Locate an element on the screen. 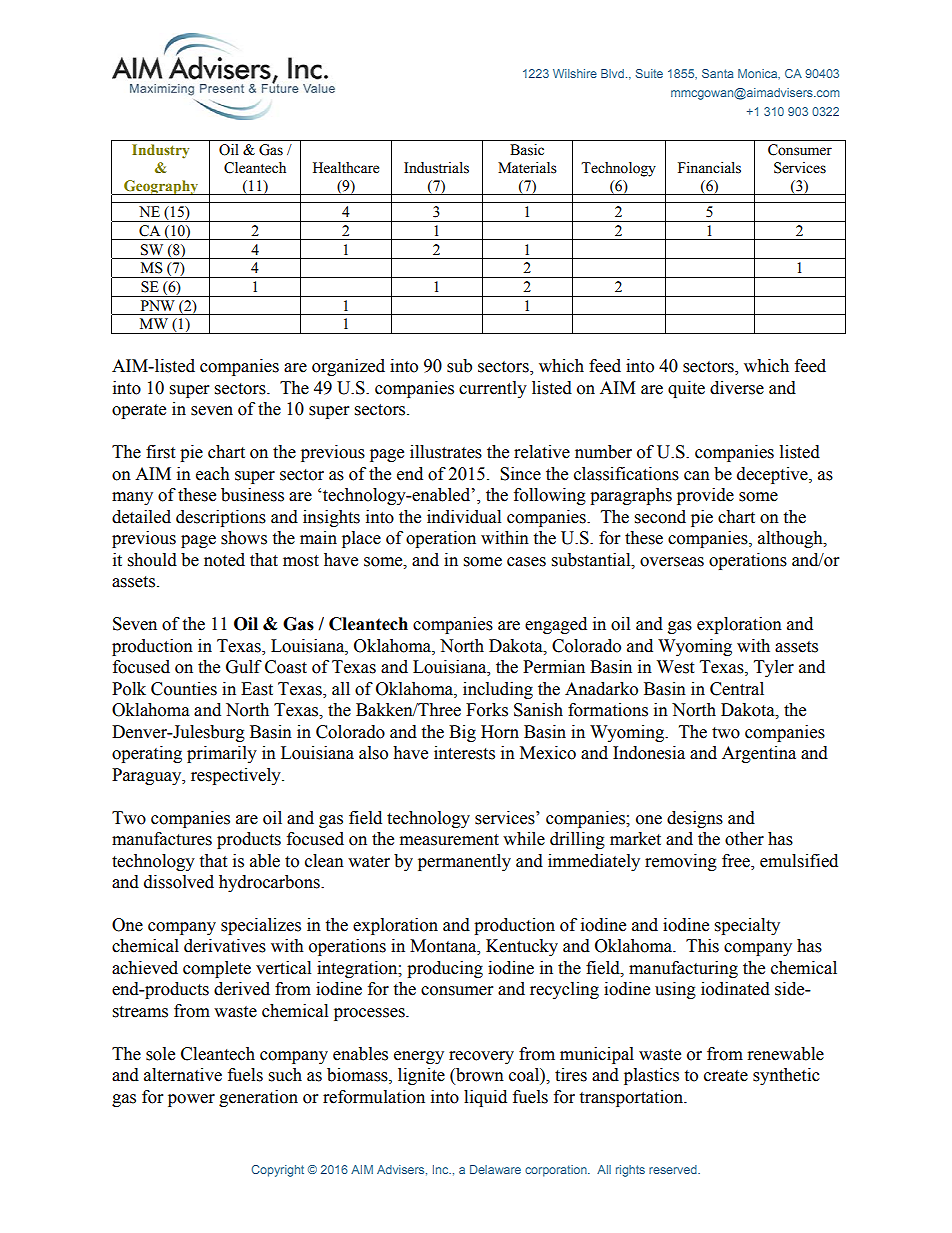 The width and height of the screenshot is (952, 1233). West is located at coordinates (675, 667).
